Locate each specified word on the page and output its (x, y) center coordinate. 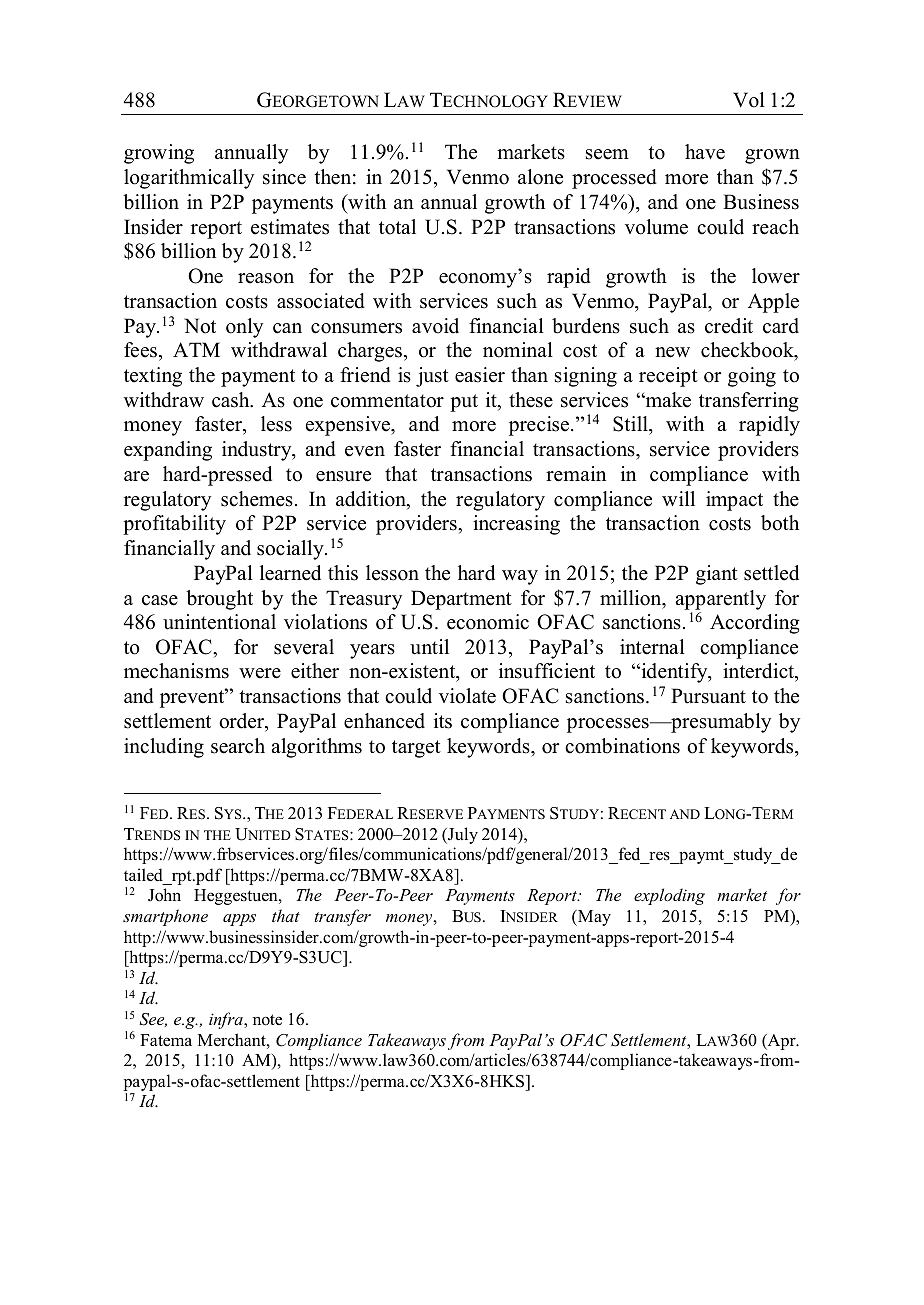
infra (227, 1020)
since (284, 177)
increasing (516, 525)
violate (467, 696)
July (462, 835)
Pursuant (708, 696)
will (678, 498)
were (260, 673)
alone (540, 177)
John (164, 895)
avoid (435, 326)
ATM (196, 349)
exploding (669, 896)
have (705, 152)
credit (729, 326)
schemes (257, 499)
